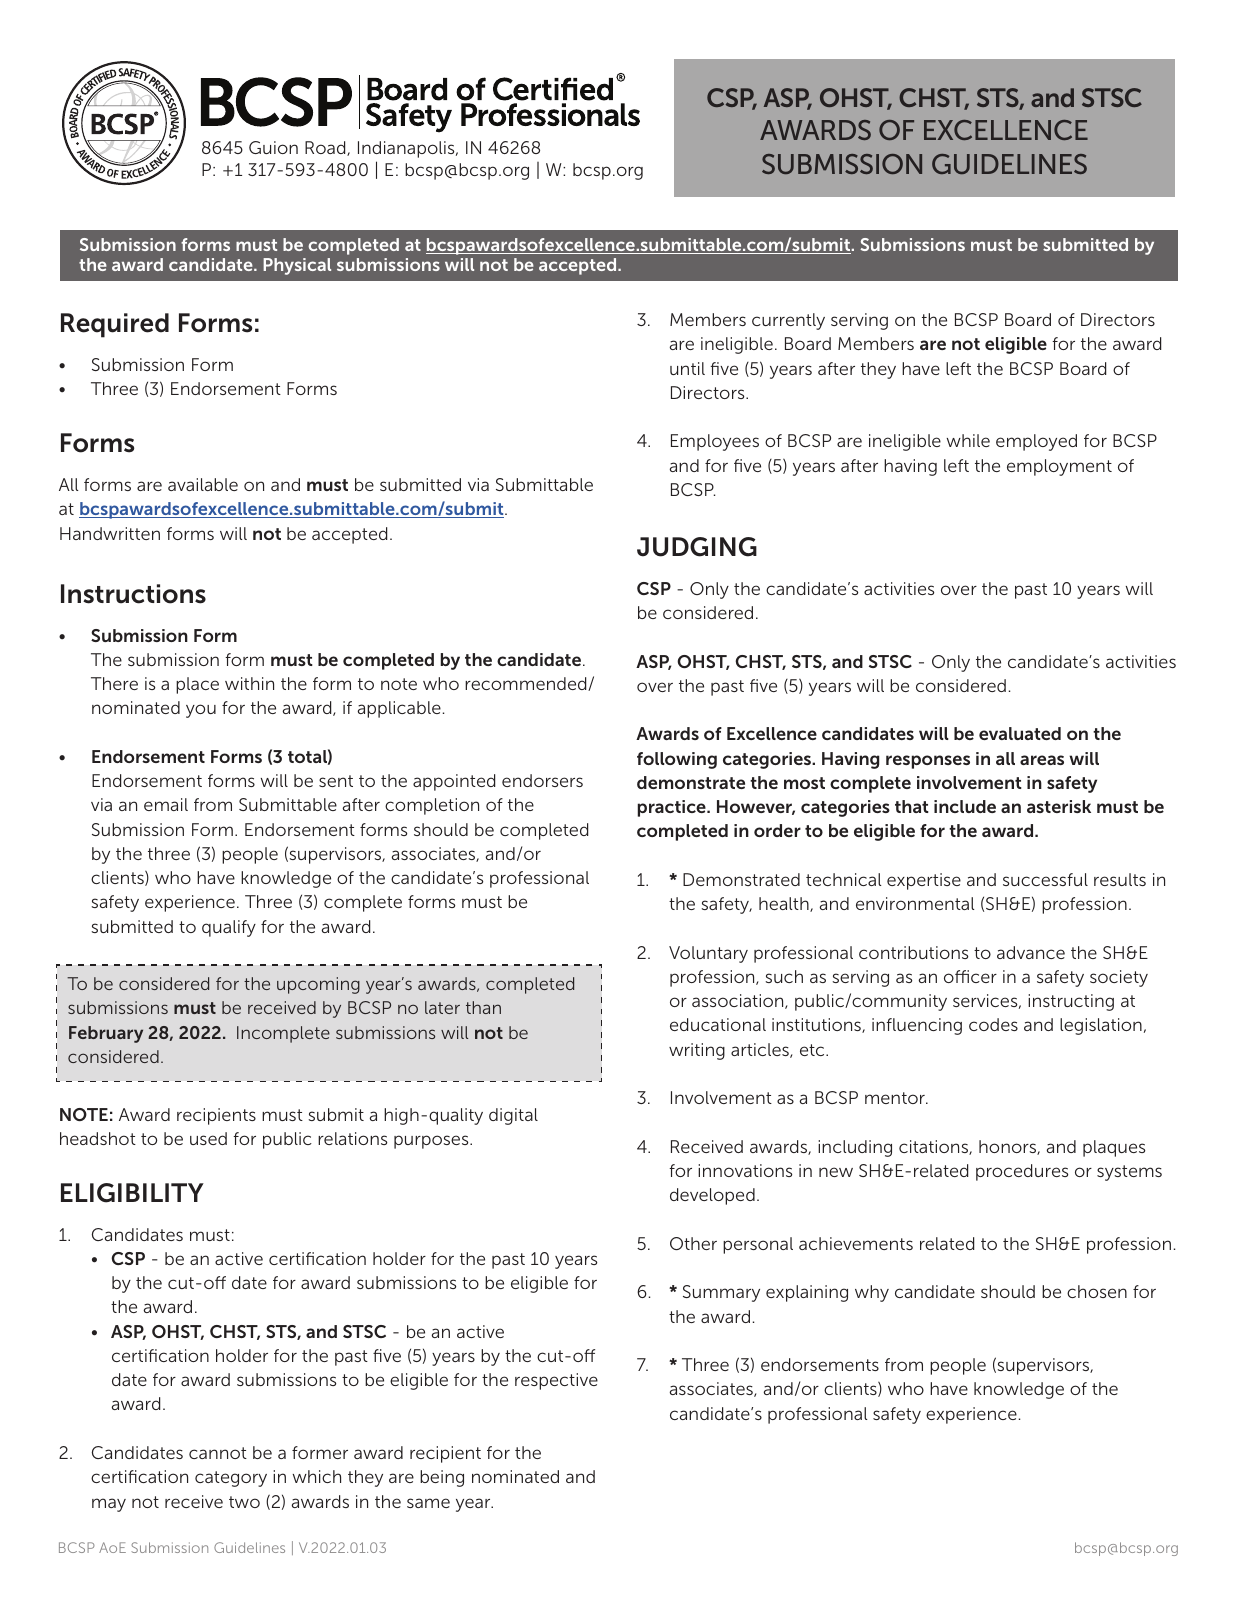 The width and height of the image is (1237, 1601). Describe the element at coordinates (201, 711) in the image. I see `you` at that location.
